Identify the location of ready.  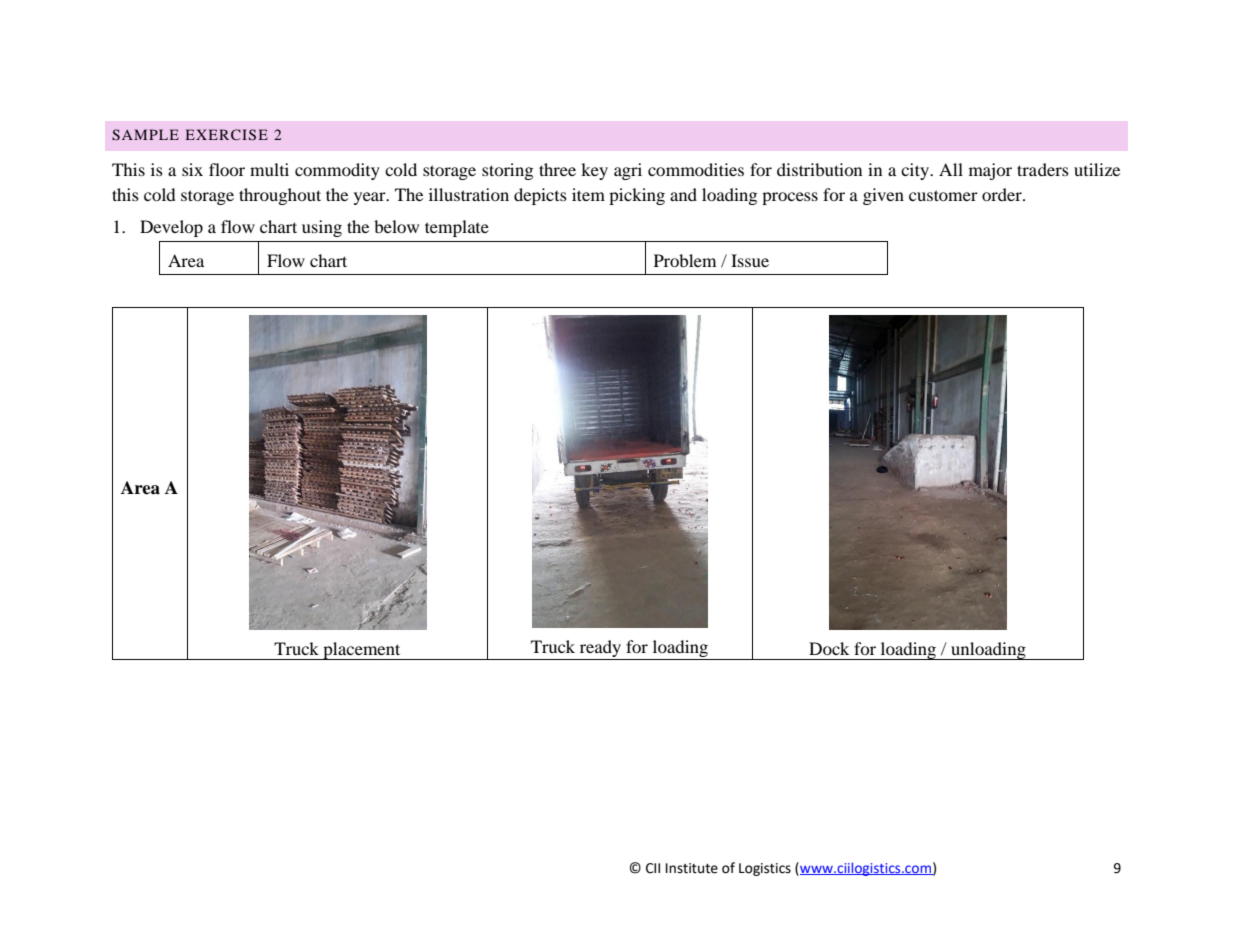
(600, 650).
